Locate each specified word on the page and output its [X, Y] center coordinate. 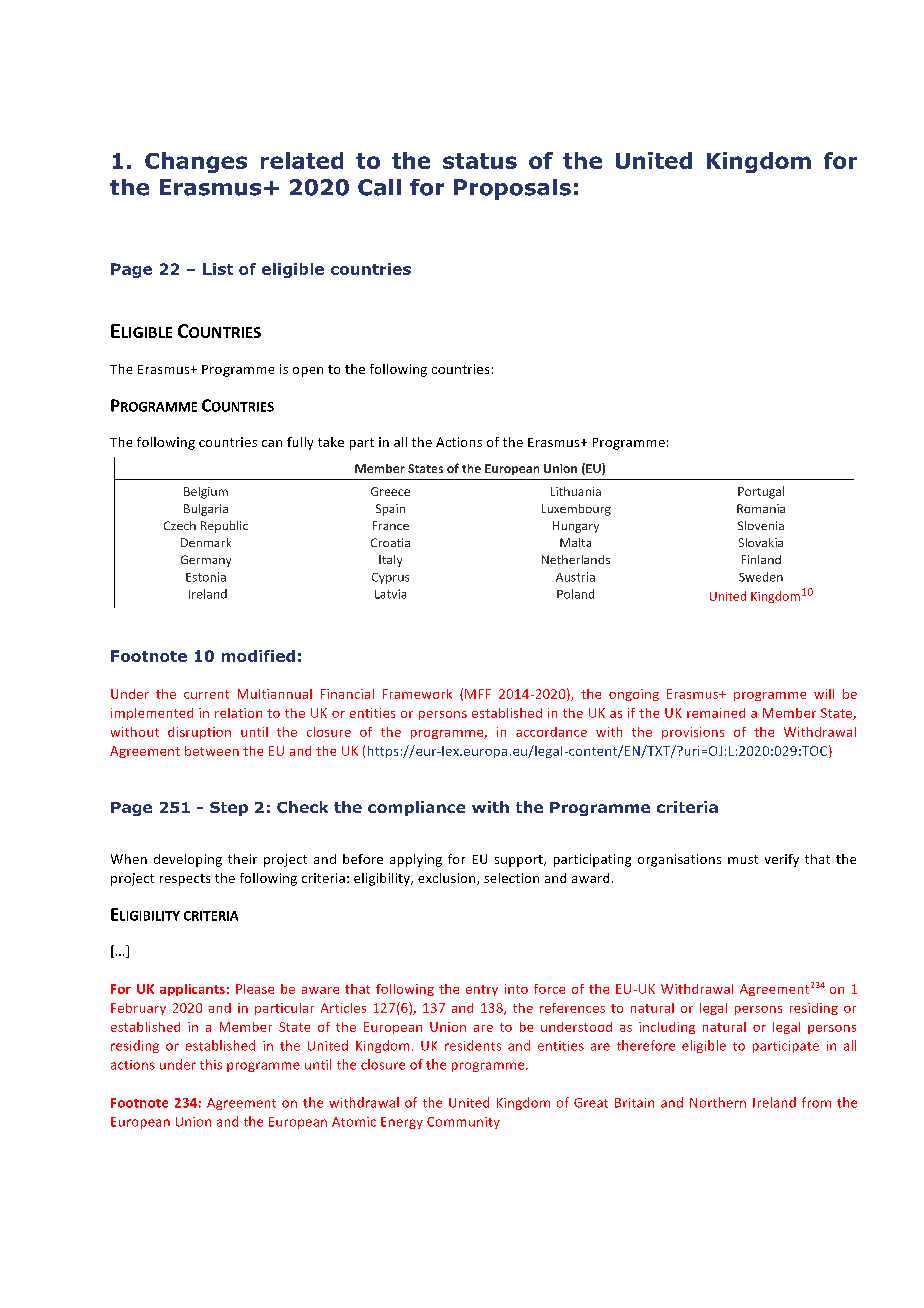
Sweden [761, 577]
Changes [196, 162]
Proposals [512, 189]
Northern [718, 1102]
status [480, 161]
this [211, 1064]
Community [463, 1123]
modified [258, 656]
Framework [417, 694]
